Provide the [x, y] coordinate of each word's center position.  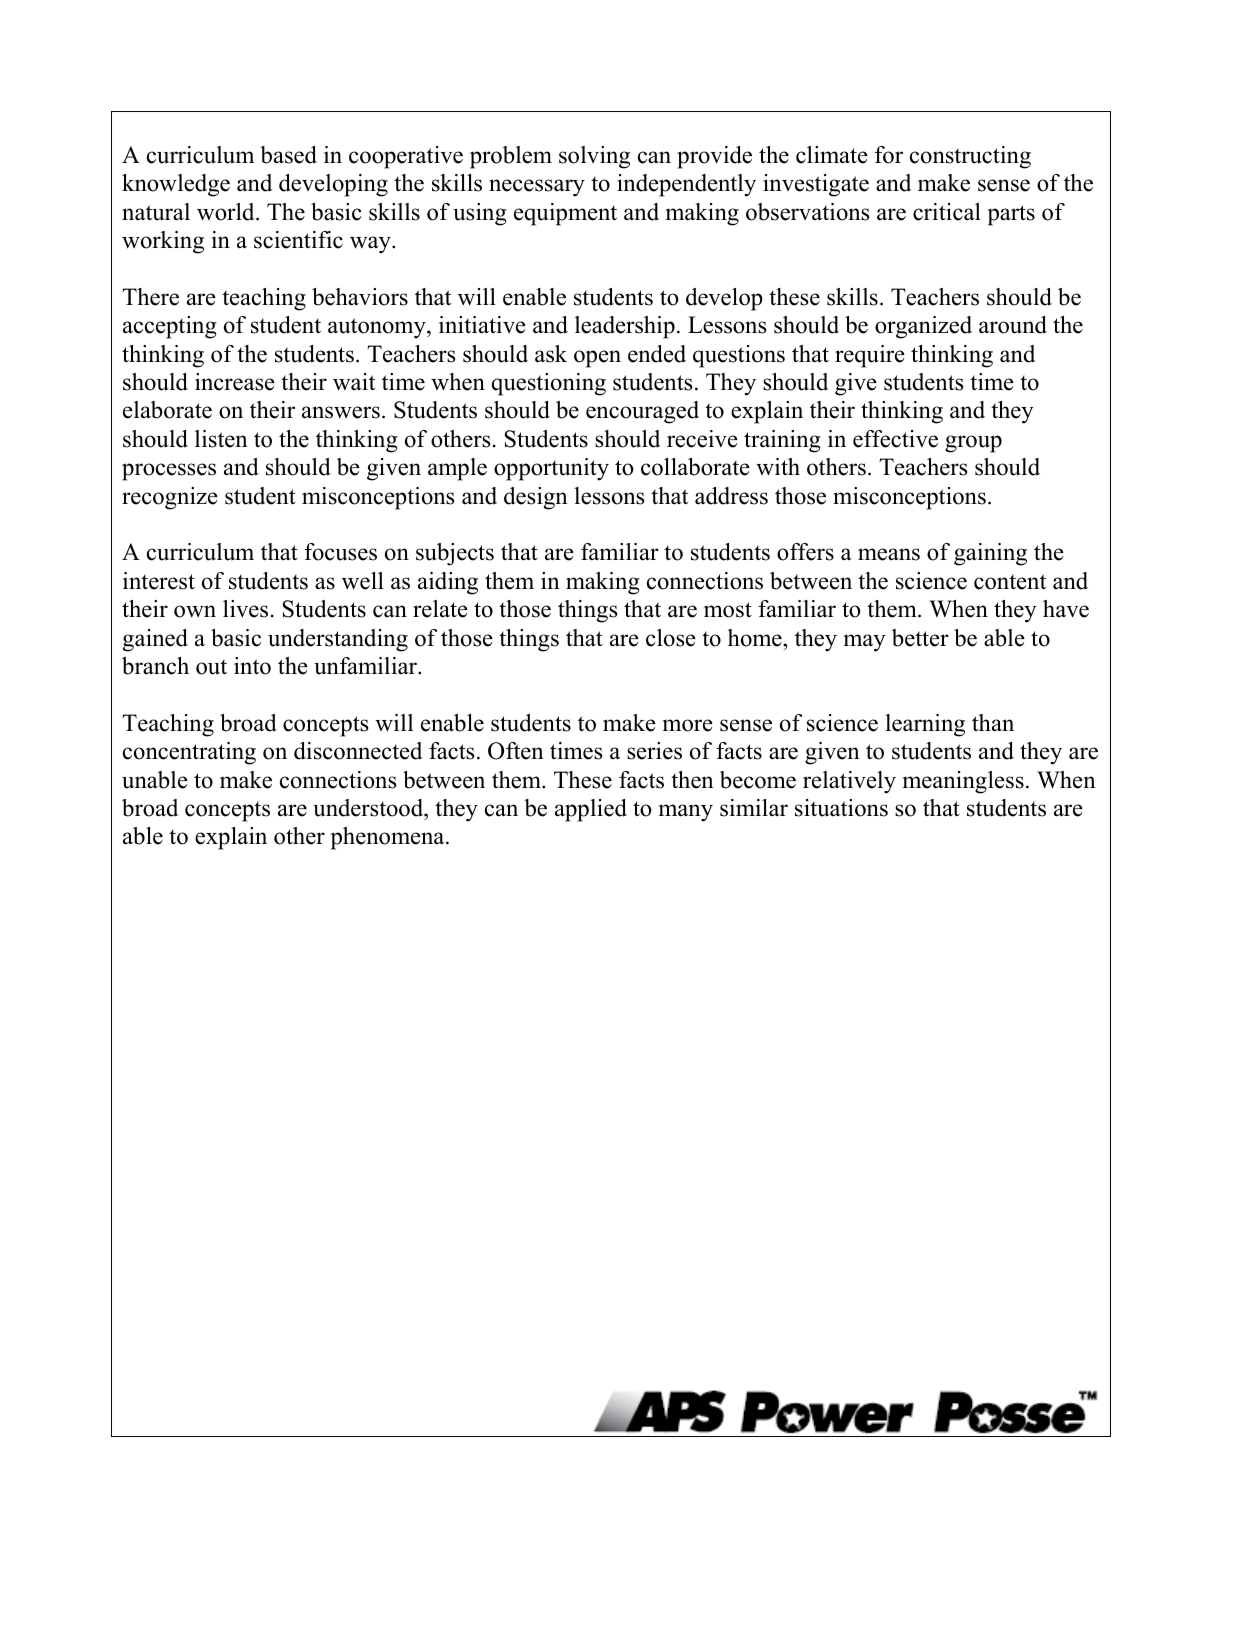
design [536, 498]
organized [923, 327]
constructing [970, 157]
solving [594, 157]
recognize [170, 498]
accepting [170, 327]
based [288, 155]
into [252, 666]
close [671, 638]
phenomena [389, 838]
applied [591, 810]
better [920, 638]
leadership [625, 327]
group [973, 444]
